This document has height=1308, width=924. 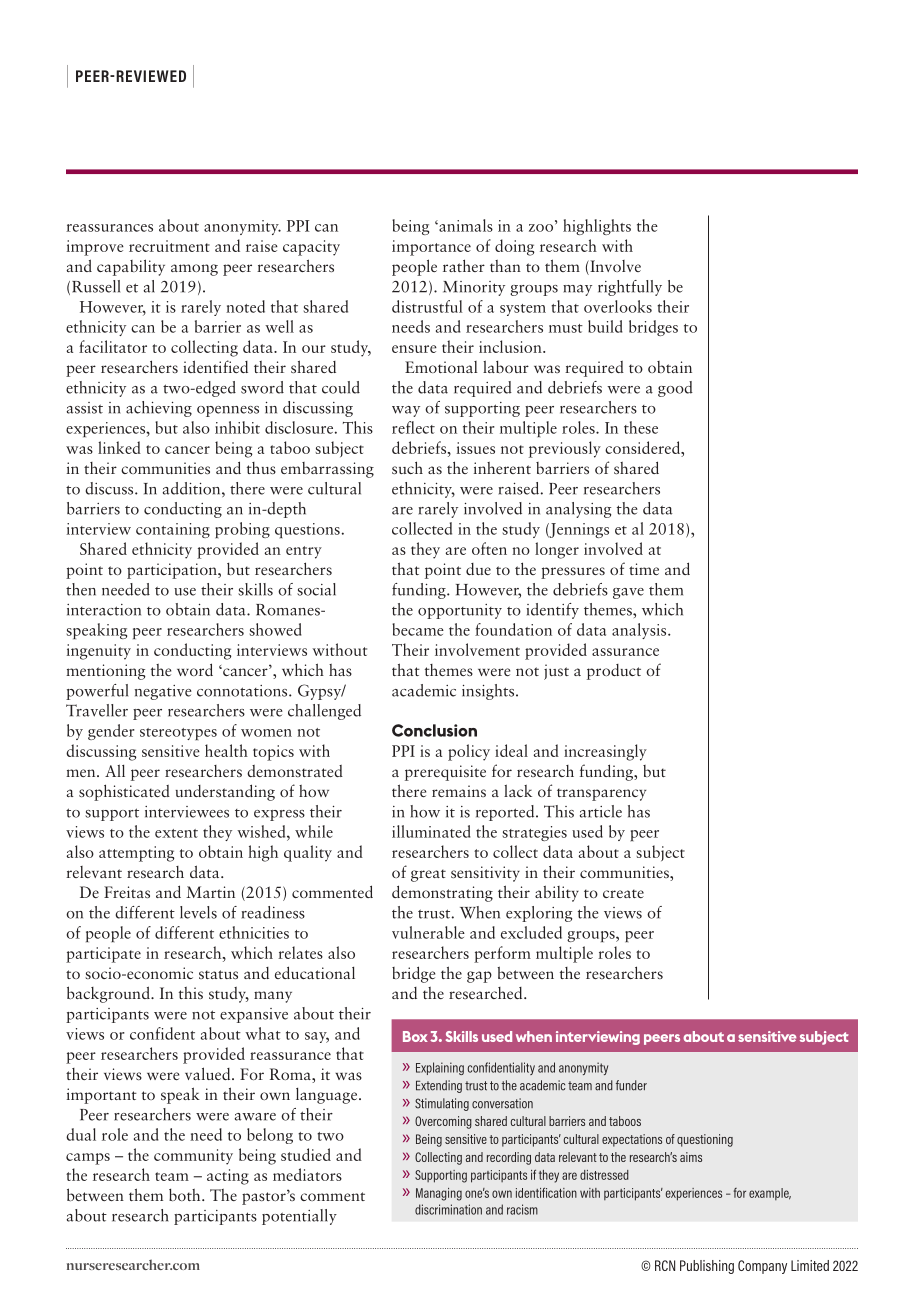 I want to click on importance, so click(x=431, y=248).
